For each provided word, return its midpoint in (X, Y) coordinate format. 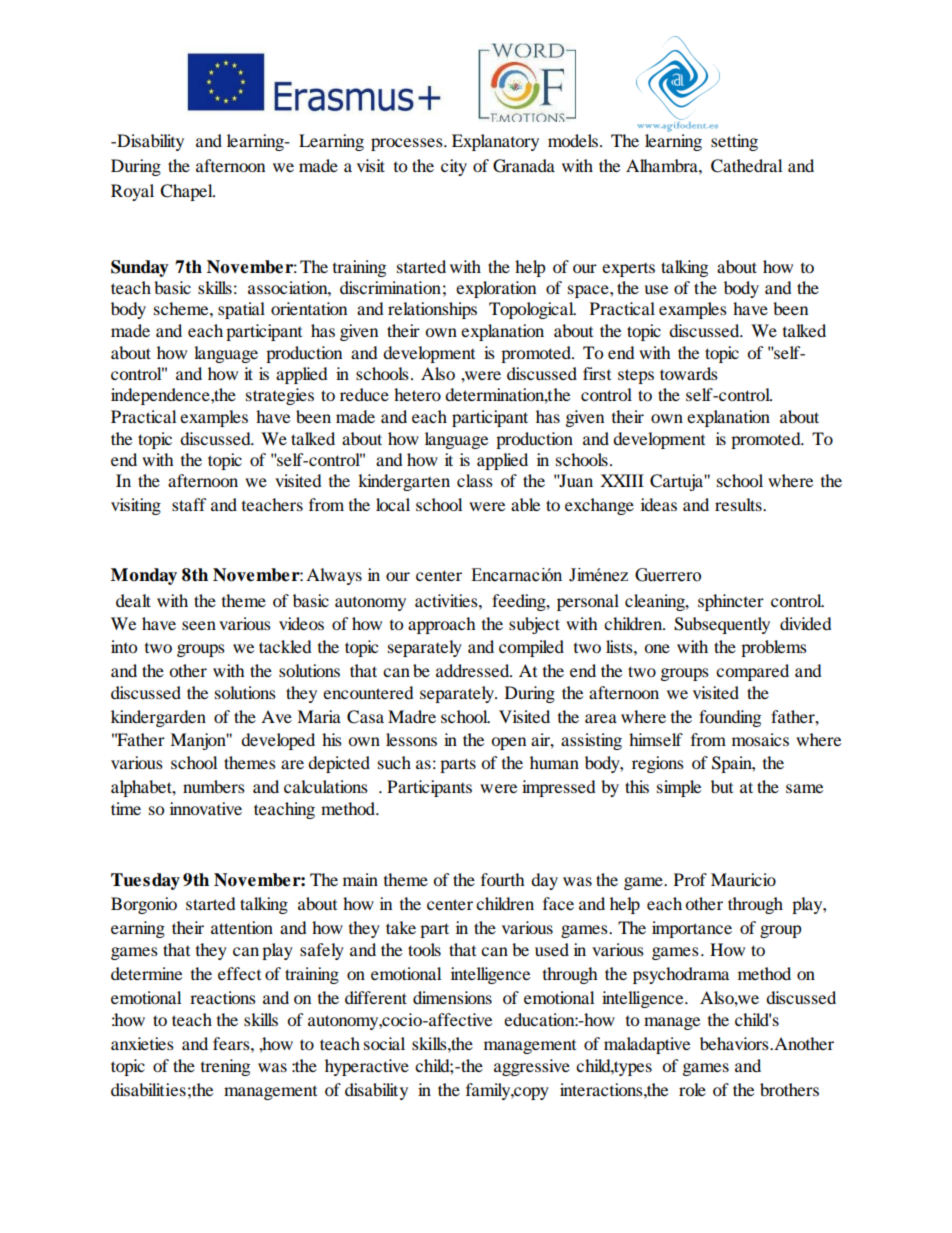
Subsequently (722, 625)
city (454, 167)
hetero (417, 394)
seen (199, 625)
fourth (503, 879)
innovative (206, 808)
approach (442, 625)
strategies (280, 396)
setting (734, 142)
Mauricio (743, 879)
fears (232, 1043)
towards (689, 373)
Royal (132, 192)
